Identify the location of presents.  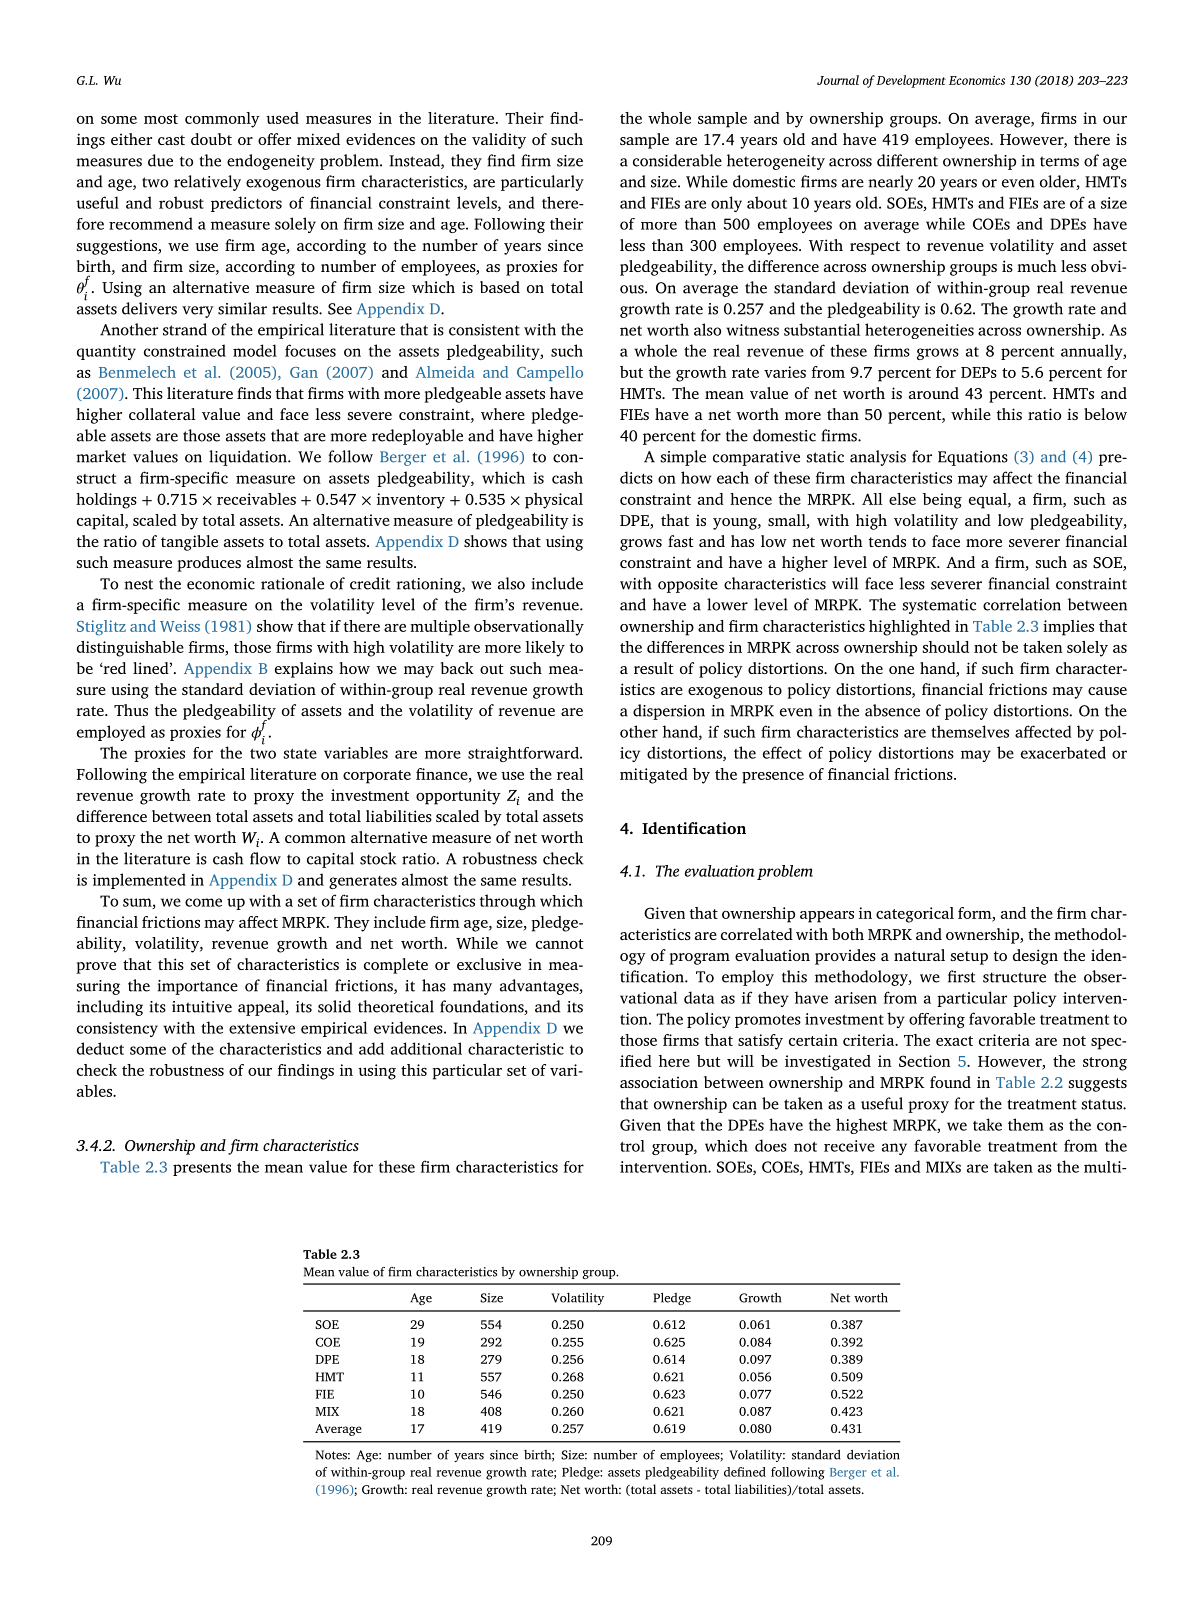
(202, 1169).
